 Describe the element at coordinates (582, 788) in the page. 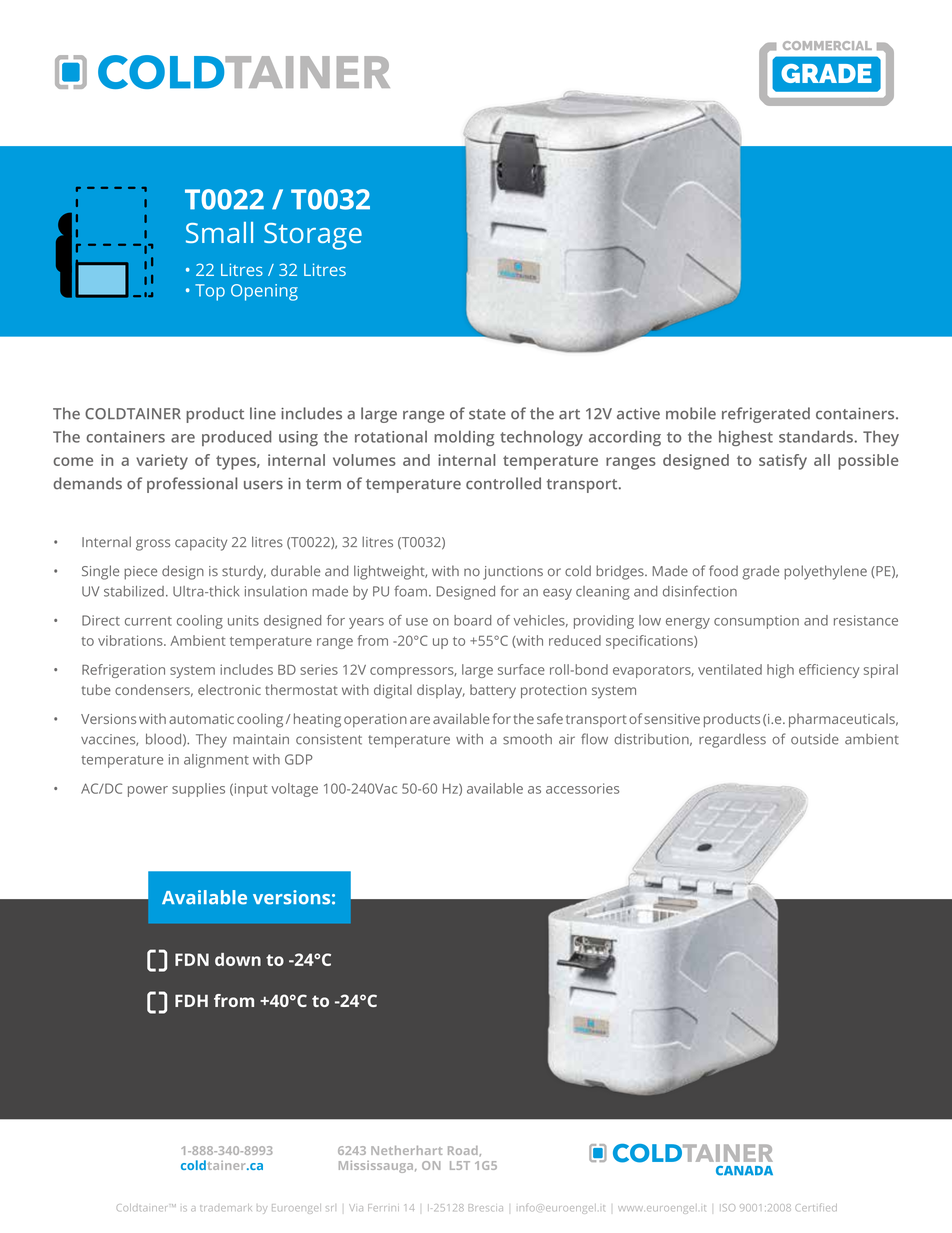

I see `accessories` at that location.
